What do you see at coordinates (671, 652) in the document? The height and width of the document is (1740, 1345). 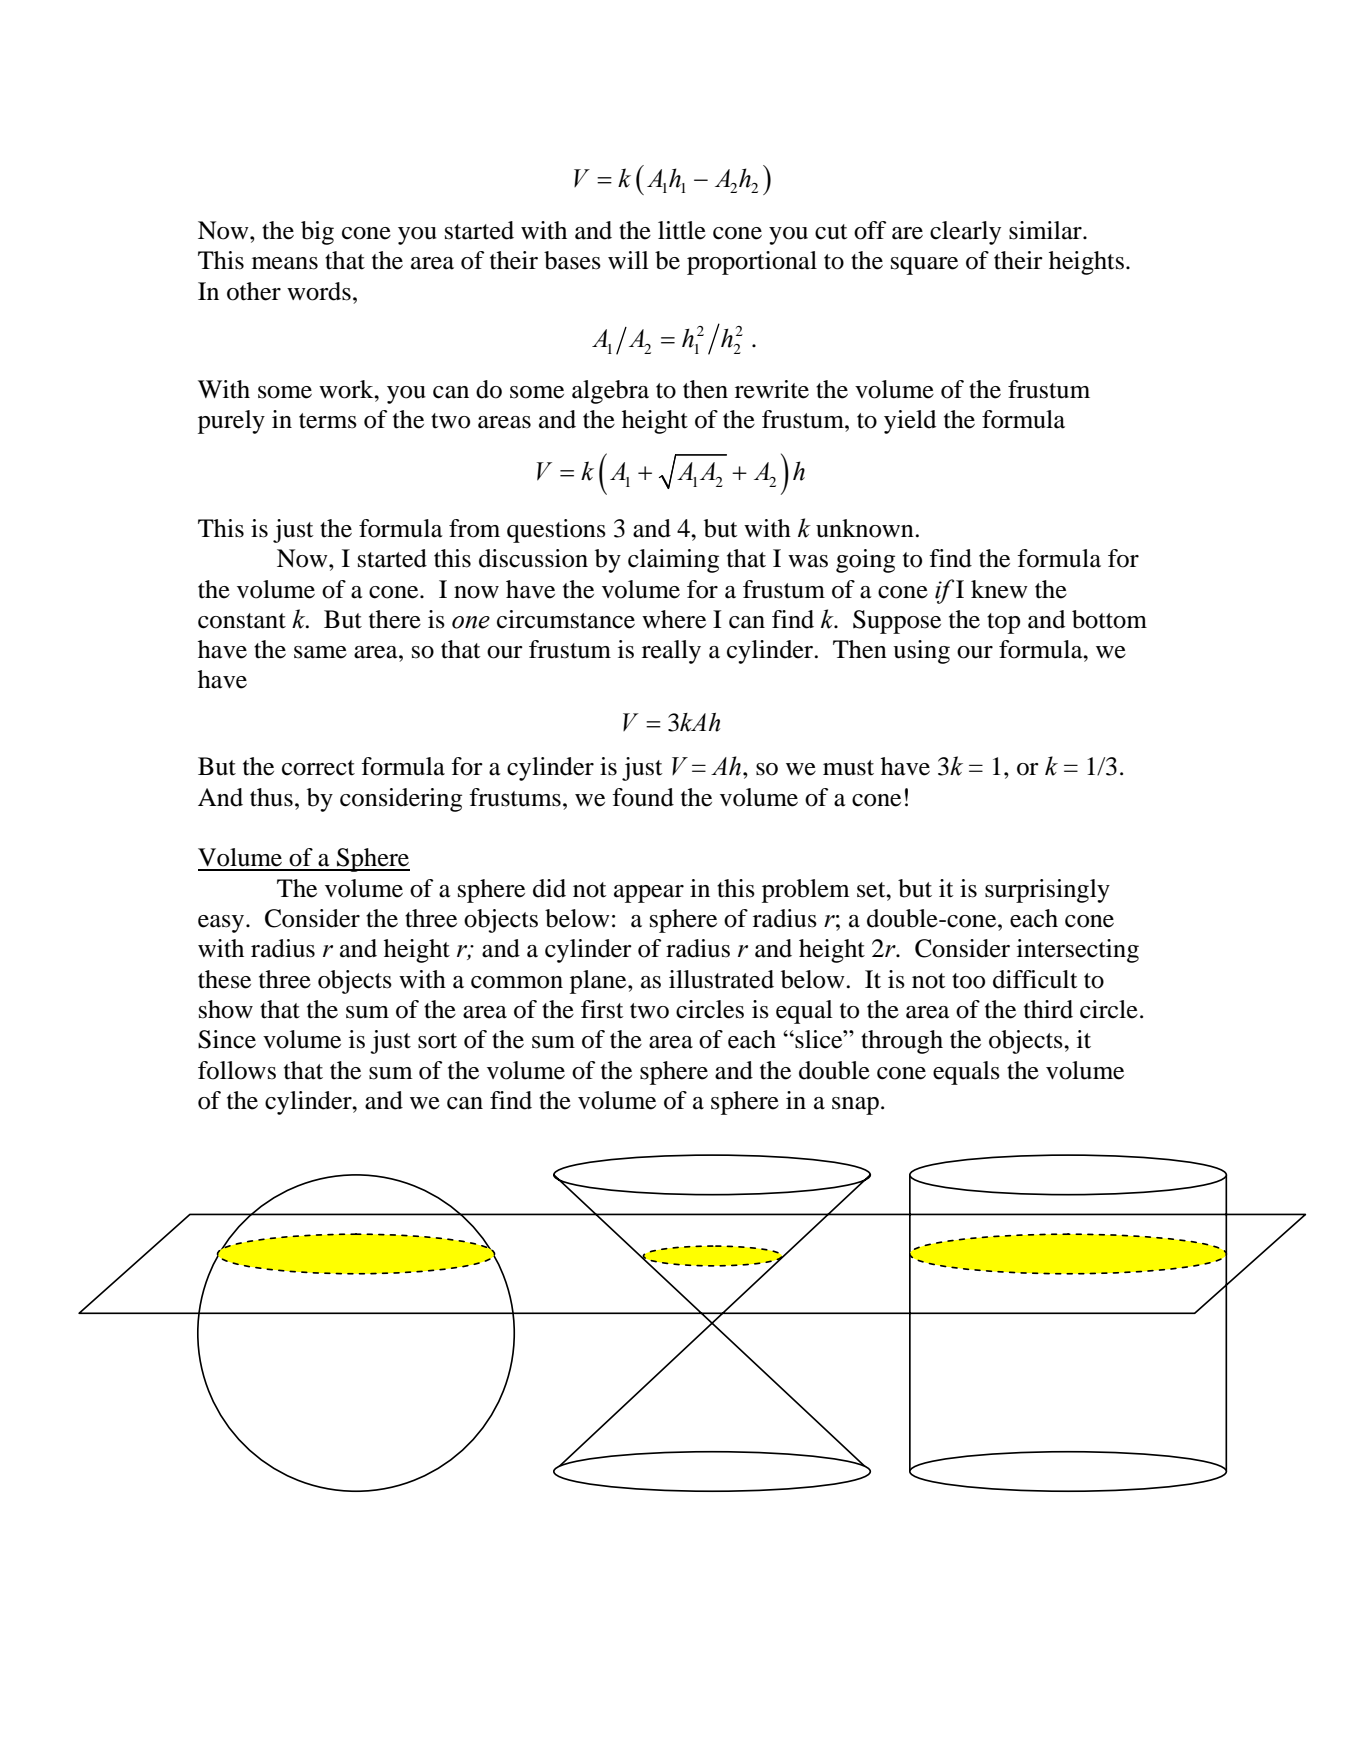 I see `really` at bounding box center [671, 652].
